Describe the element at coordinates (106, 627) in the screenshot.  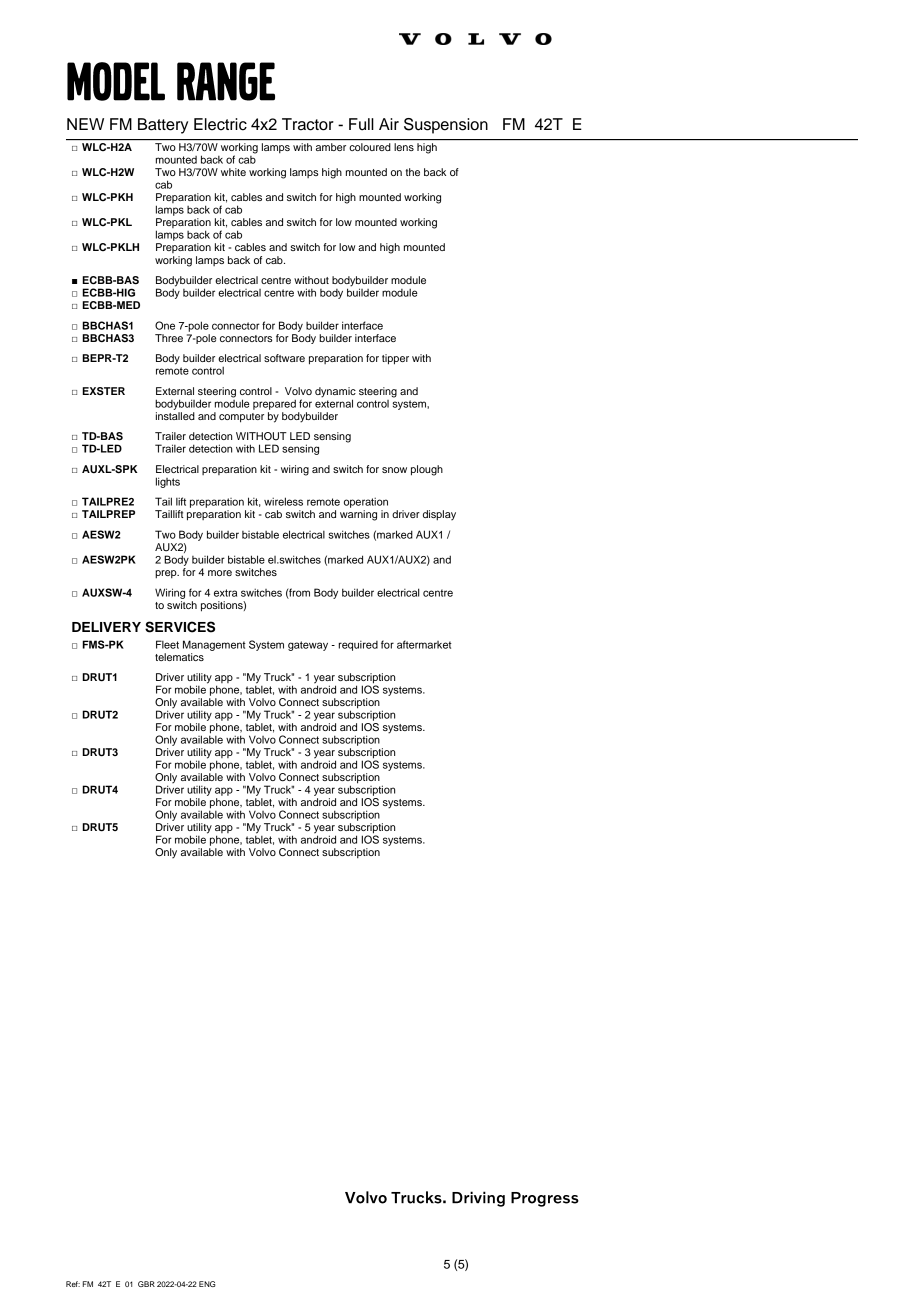
I see `DELIVERY` at that location.
